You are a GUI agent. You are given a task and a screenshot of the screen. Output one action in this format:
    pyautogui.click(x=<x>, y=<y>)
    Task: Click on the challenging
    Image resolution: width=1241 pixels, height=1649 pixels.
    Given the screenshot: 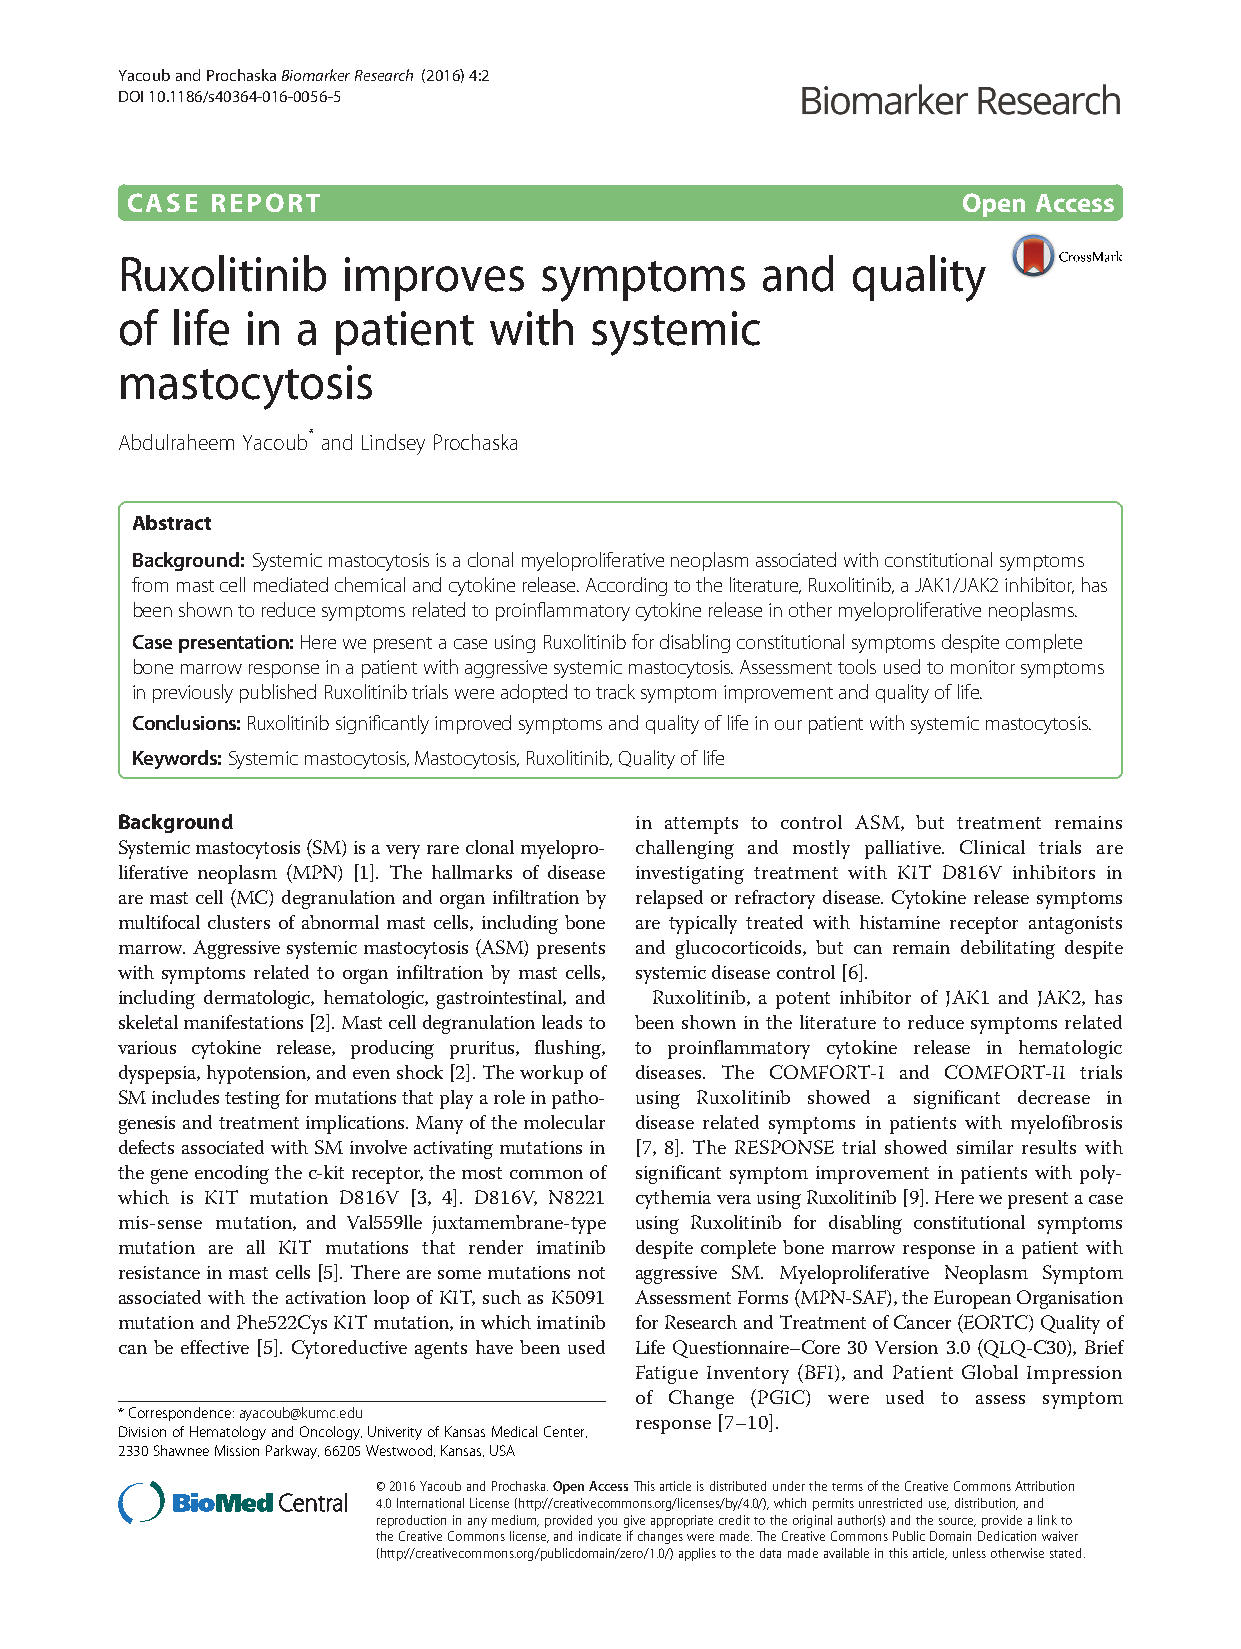 What is the action you would take?
    pyautogui.click(x=685, y=849)
